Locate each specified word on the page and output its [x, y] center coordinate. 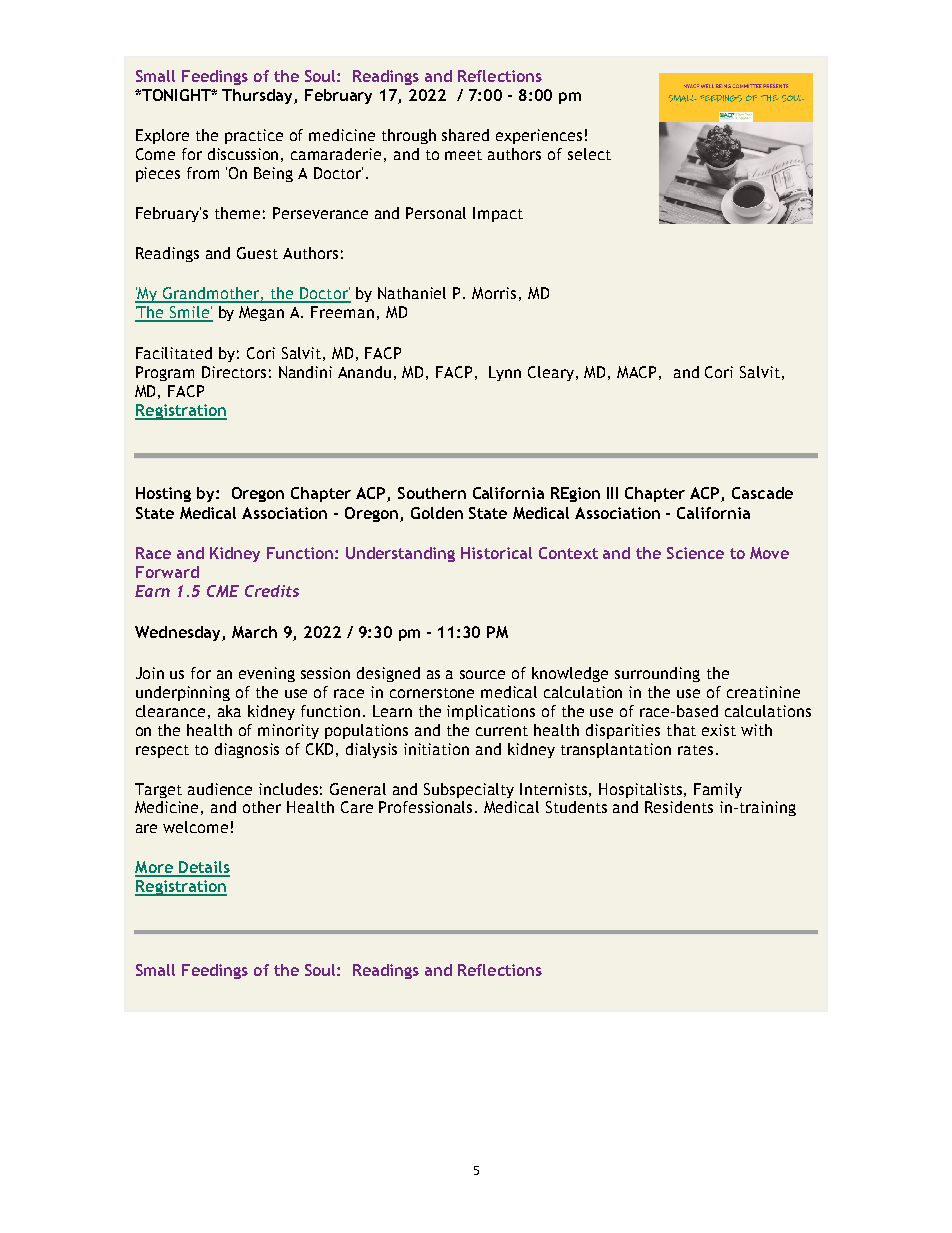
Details [203, 868]
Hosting [163, 494]
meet [463, 155]
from [203, 173]
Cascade [762, 493]
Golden [437, 513]
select [589, 154]
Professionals [427, 807]
